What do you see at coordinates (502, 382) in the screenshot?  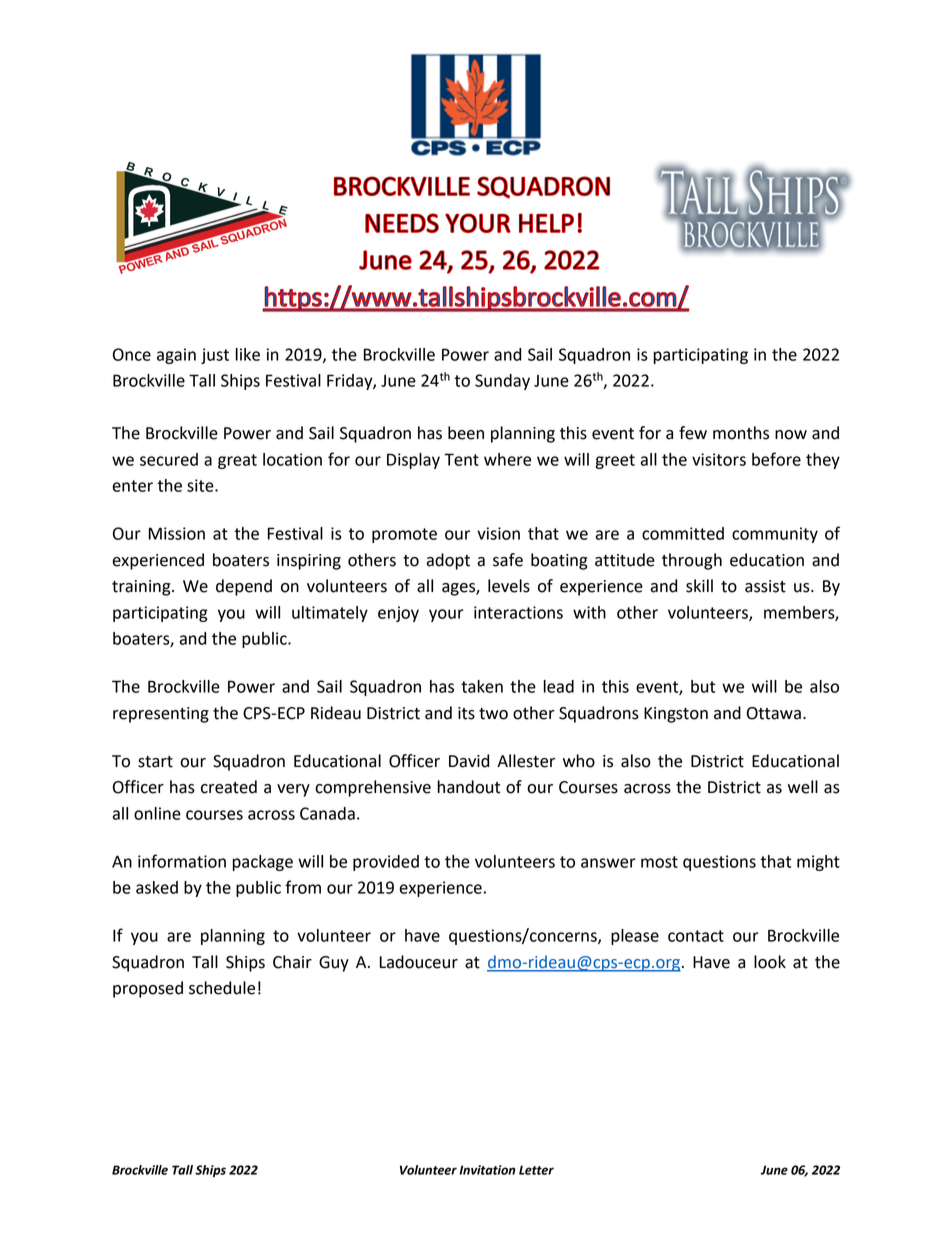 I see `Sunday` at bounding box center [502, 382].
